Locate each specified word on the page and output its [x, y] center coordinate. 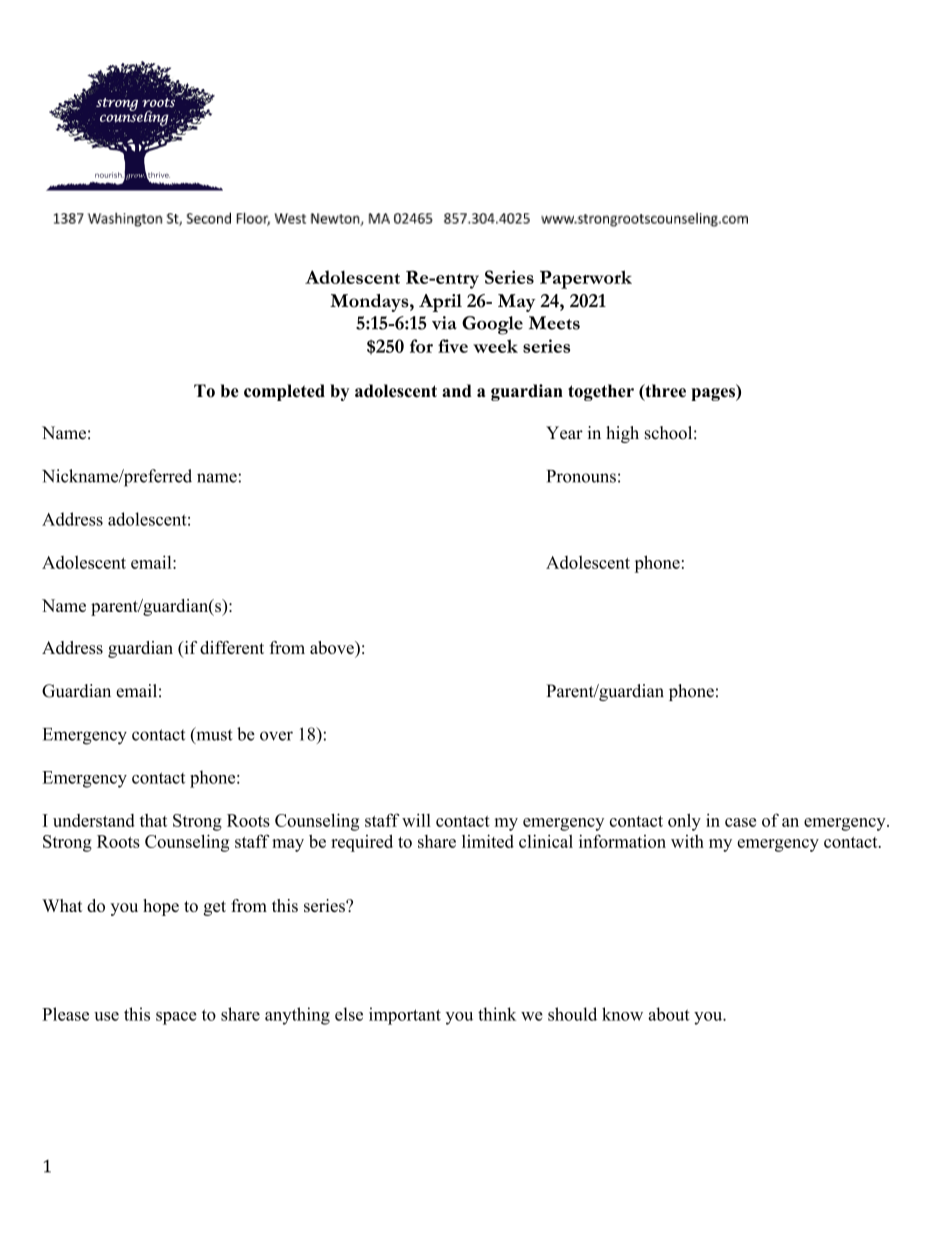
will [416, 820]
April [440, 303]
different [232, 647]
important [405, 1016]
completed [284, 392]
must [213, 735]
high [622, 434]
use [106, 1016]
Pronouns [581, 476]
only [684, 822]
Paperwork [586, 279]
